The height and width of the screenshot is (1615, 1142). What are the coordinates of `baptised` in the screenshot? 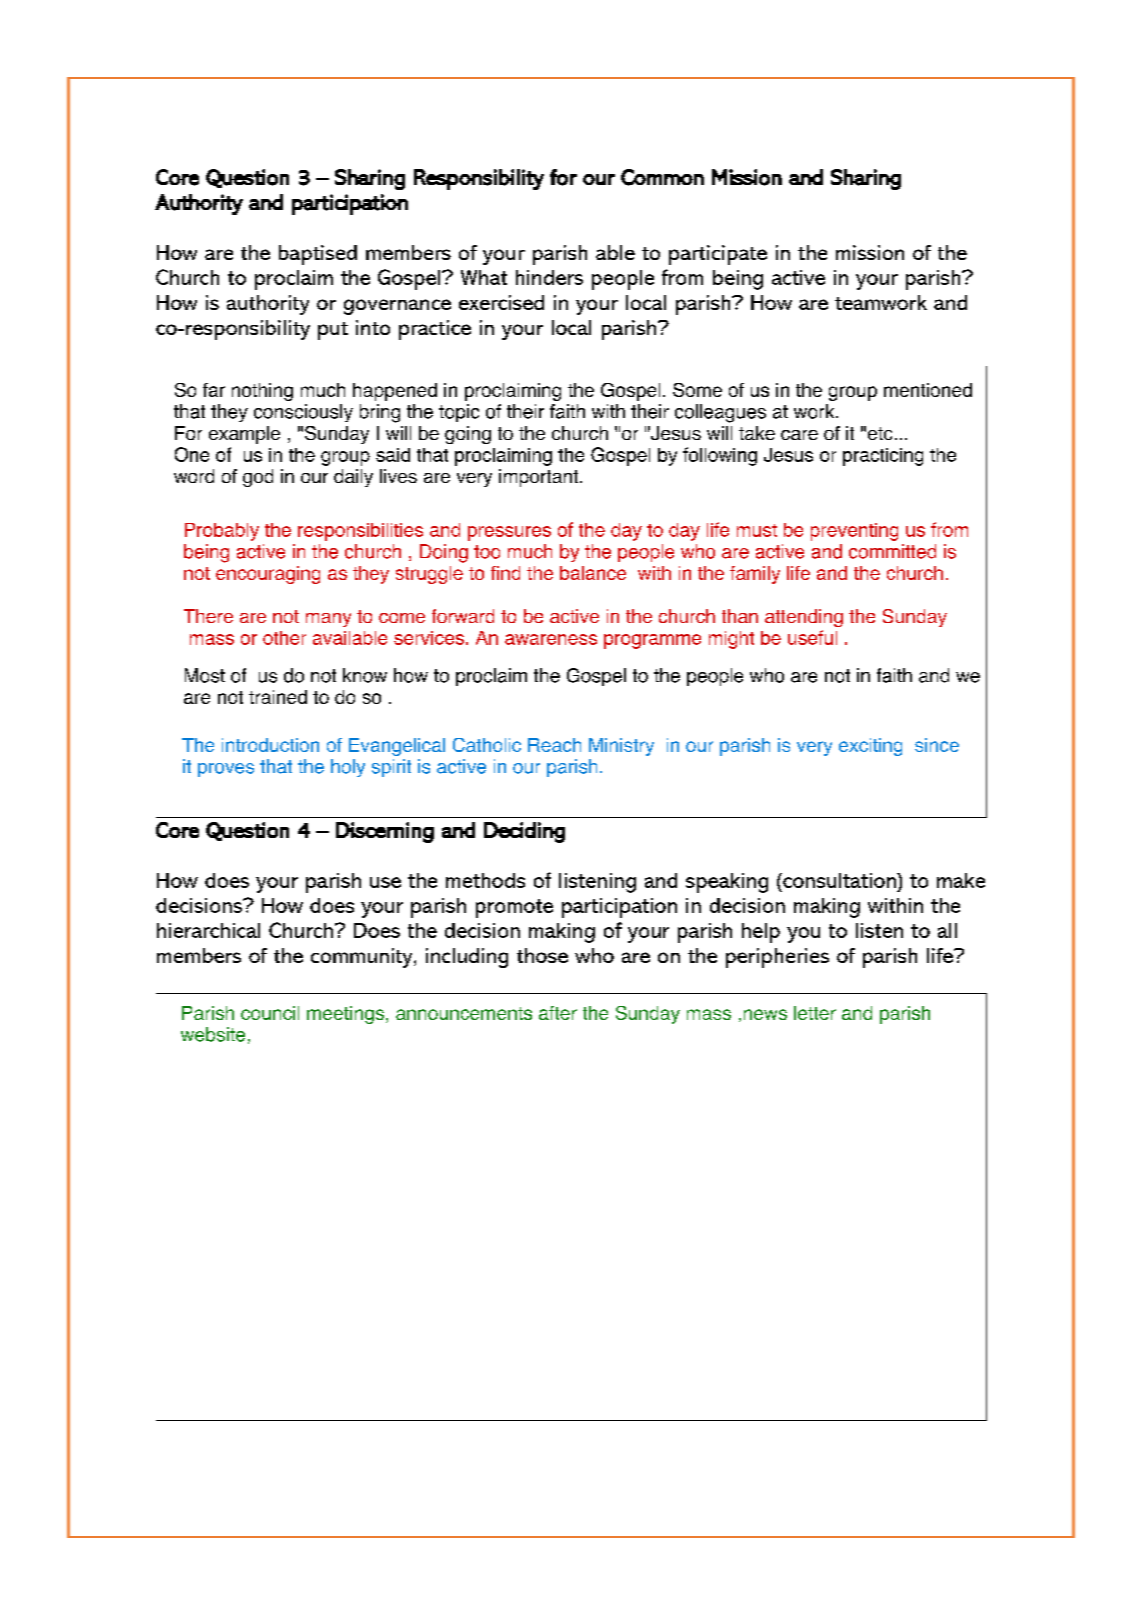 It's located at (318, 255).
